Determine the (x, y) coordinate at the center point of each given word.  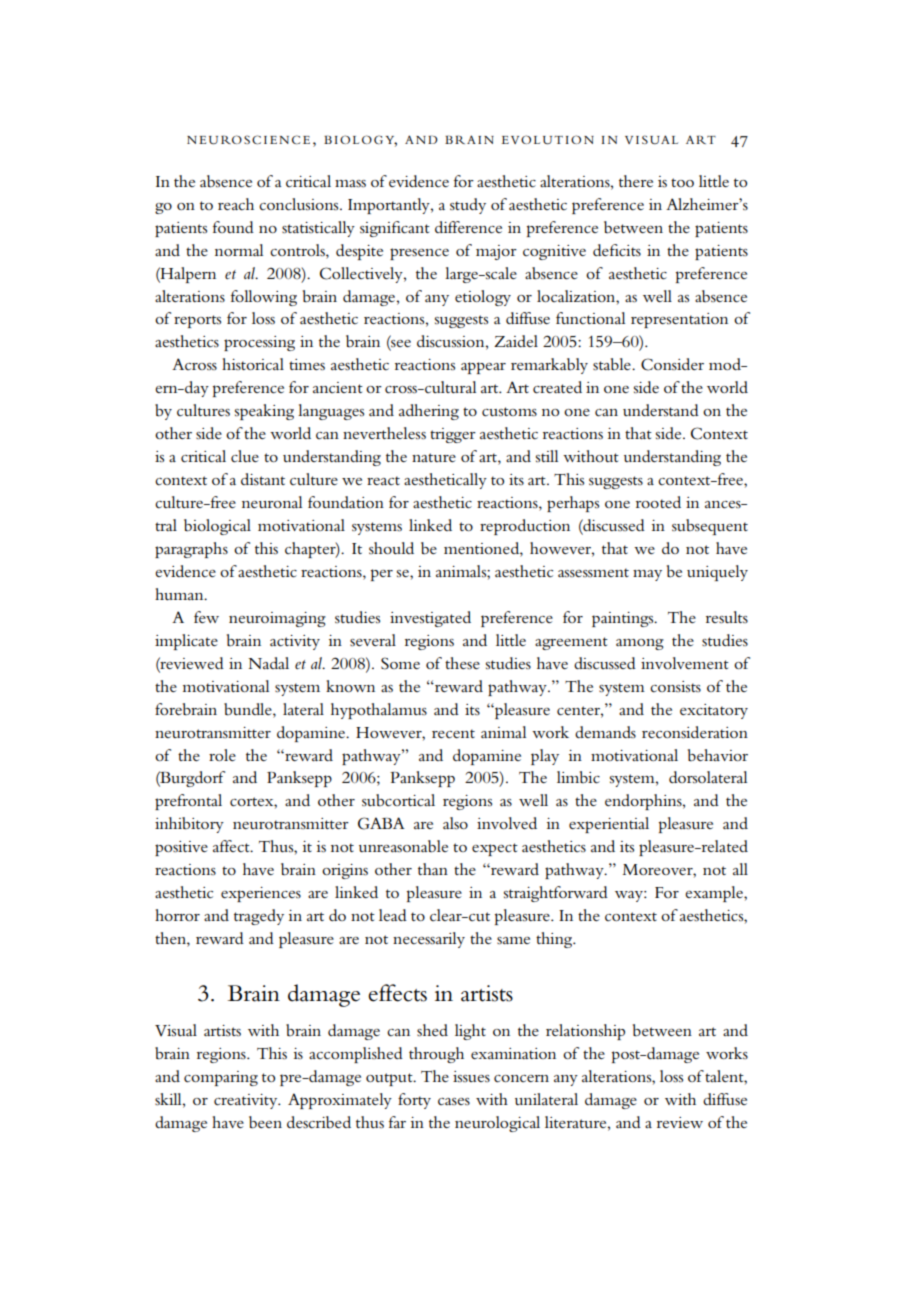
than (433, 869)
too (682, 182)
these (462, 663)
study (468, 206)
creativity (247, 1101)
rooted (658, 502)
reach (236, 204)
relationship (585, 1032)
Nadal (268, 663)
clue (245, 456)
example (715, 894)
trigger (453, 435)
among (640, 644)
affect (232, 846)
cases (454, 1101)
